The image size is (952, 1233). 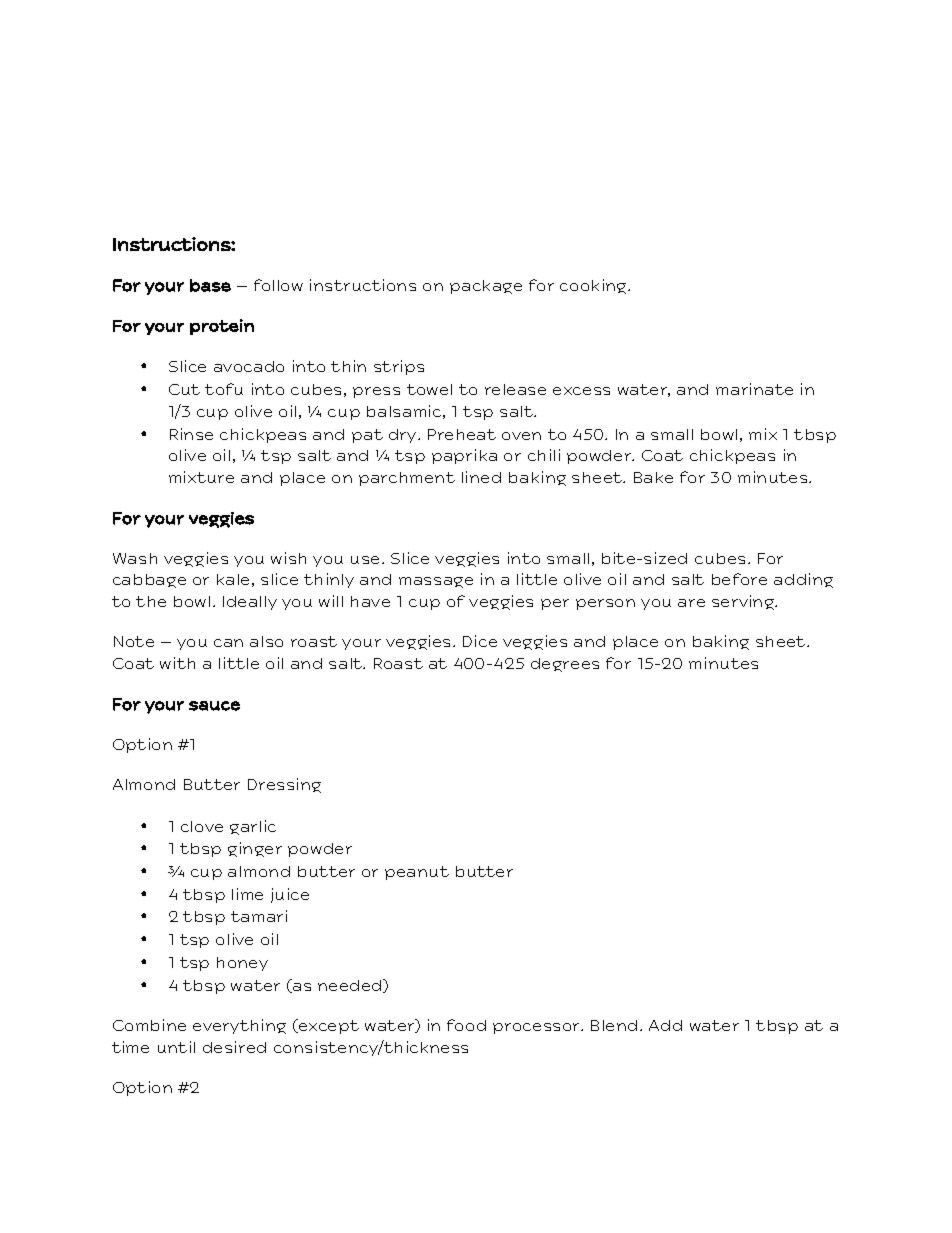 What do you see at coordinates (222, 327) in the document?
I see `protein` at bounding box center [222, 327].
